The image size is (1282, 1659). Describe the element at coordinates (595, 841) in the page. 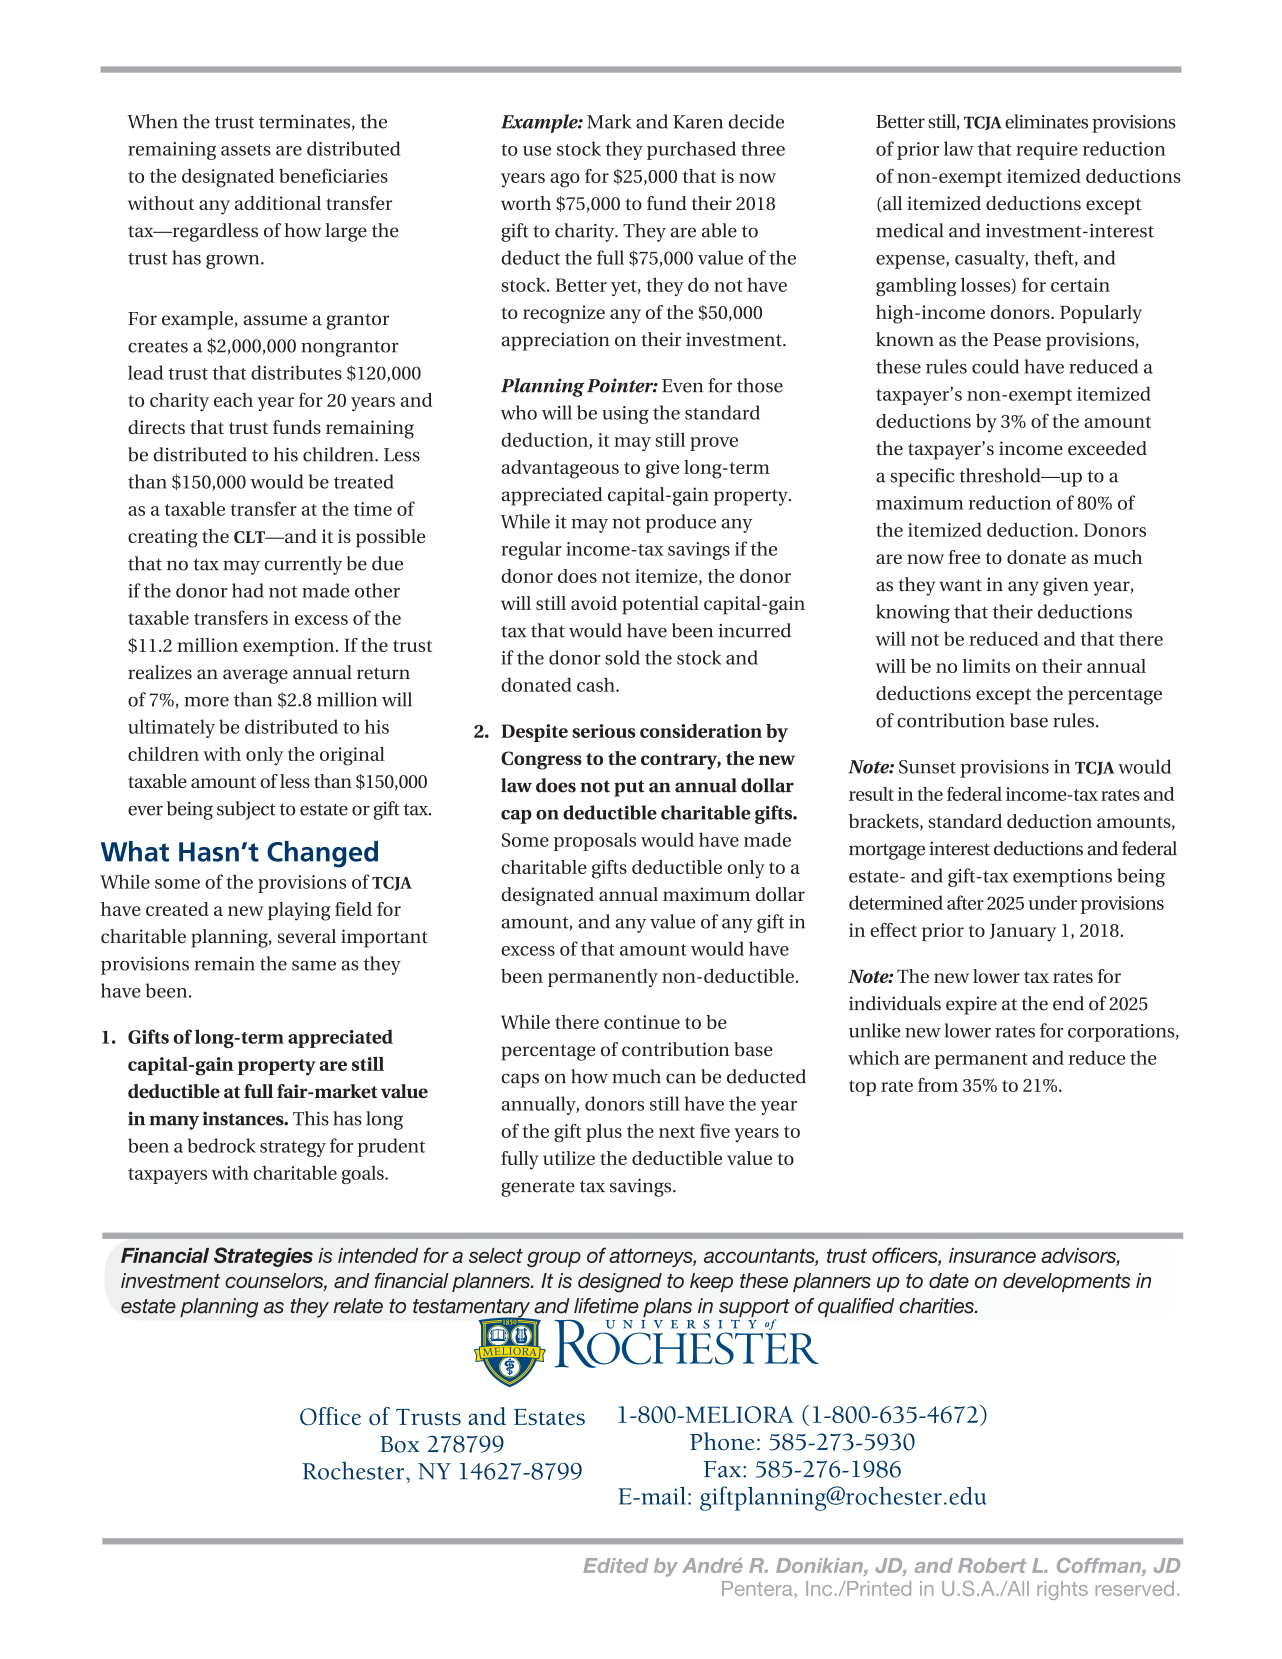

I see `proposals` at that location.
